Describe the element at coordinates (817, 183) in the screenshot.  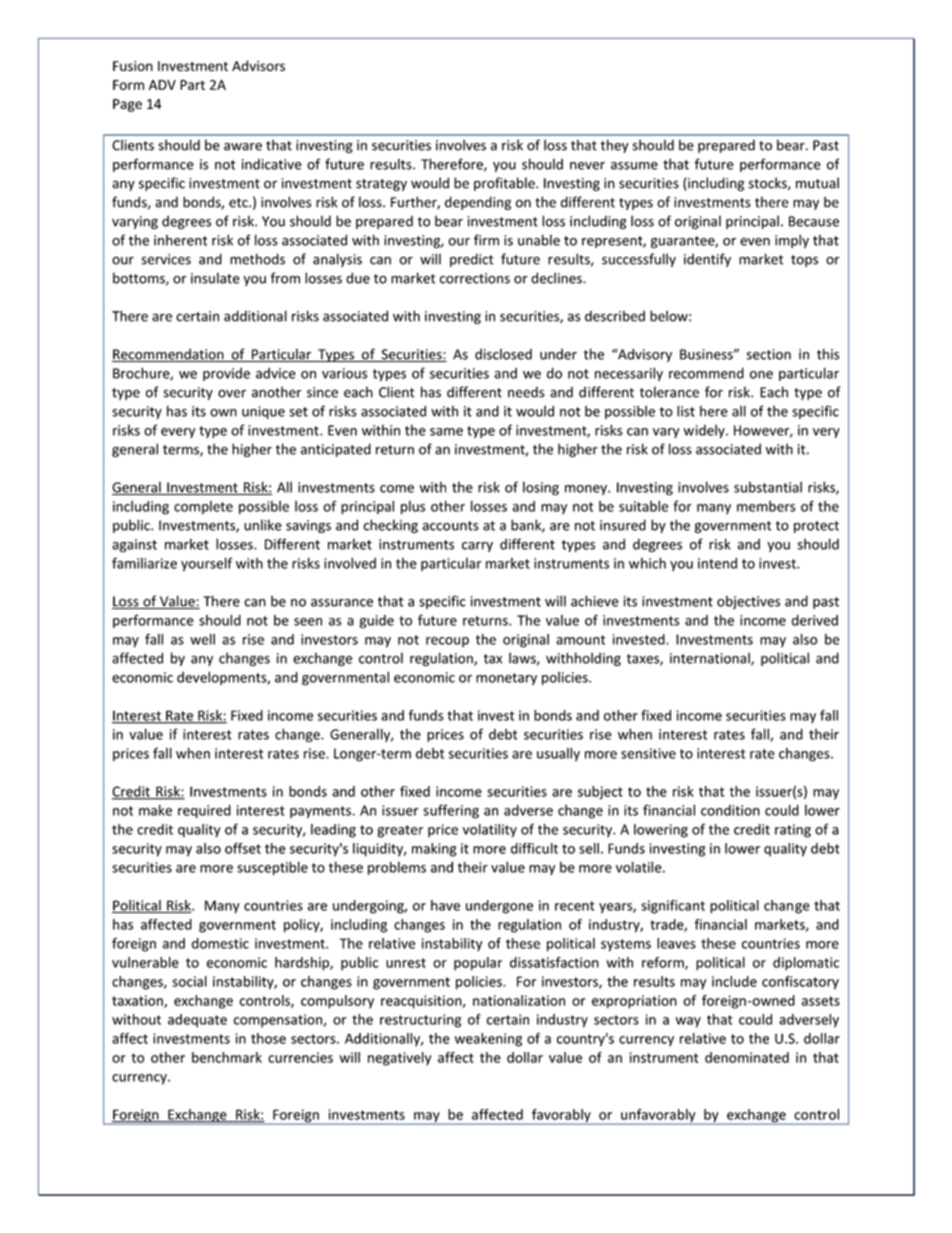
I see `mutual` at that location.
